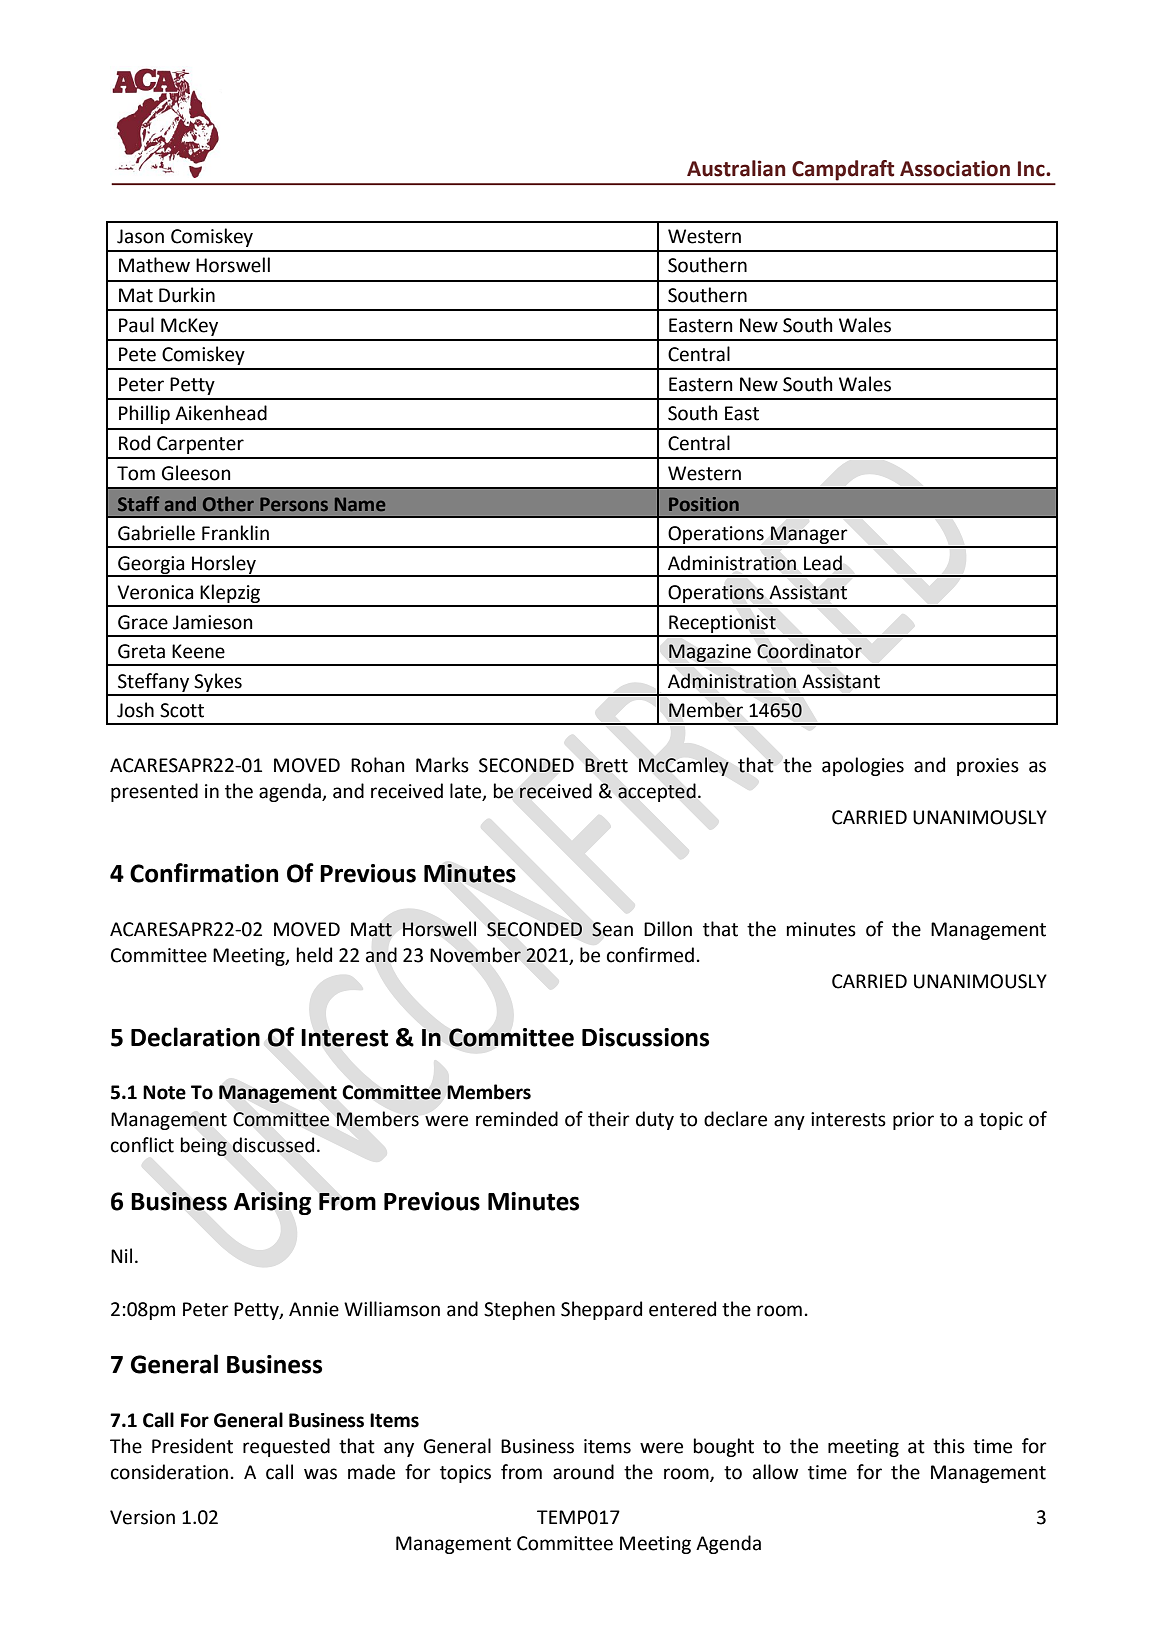 Image resolution: width=1157 pixels, height=1638 pixels. I want to click on President, so click(192, 1446).
